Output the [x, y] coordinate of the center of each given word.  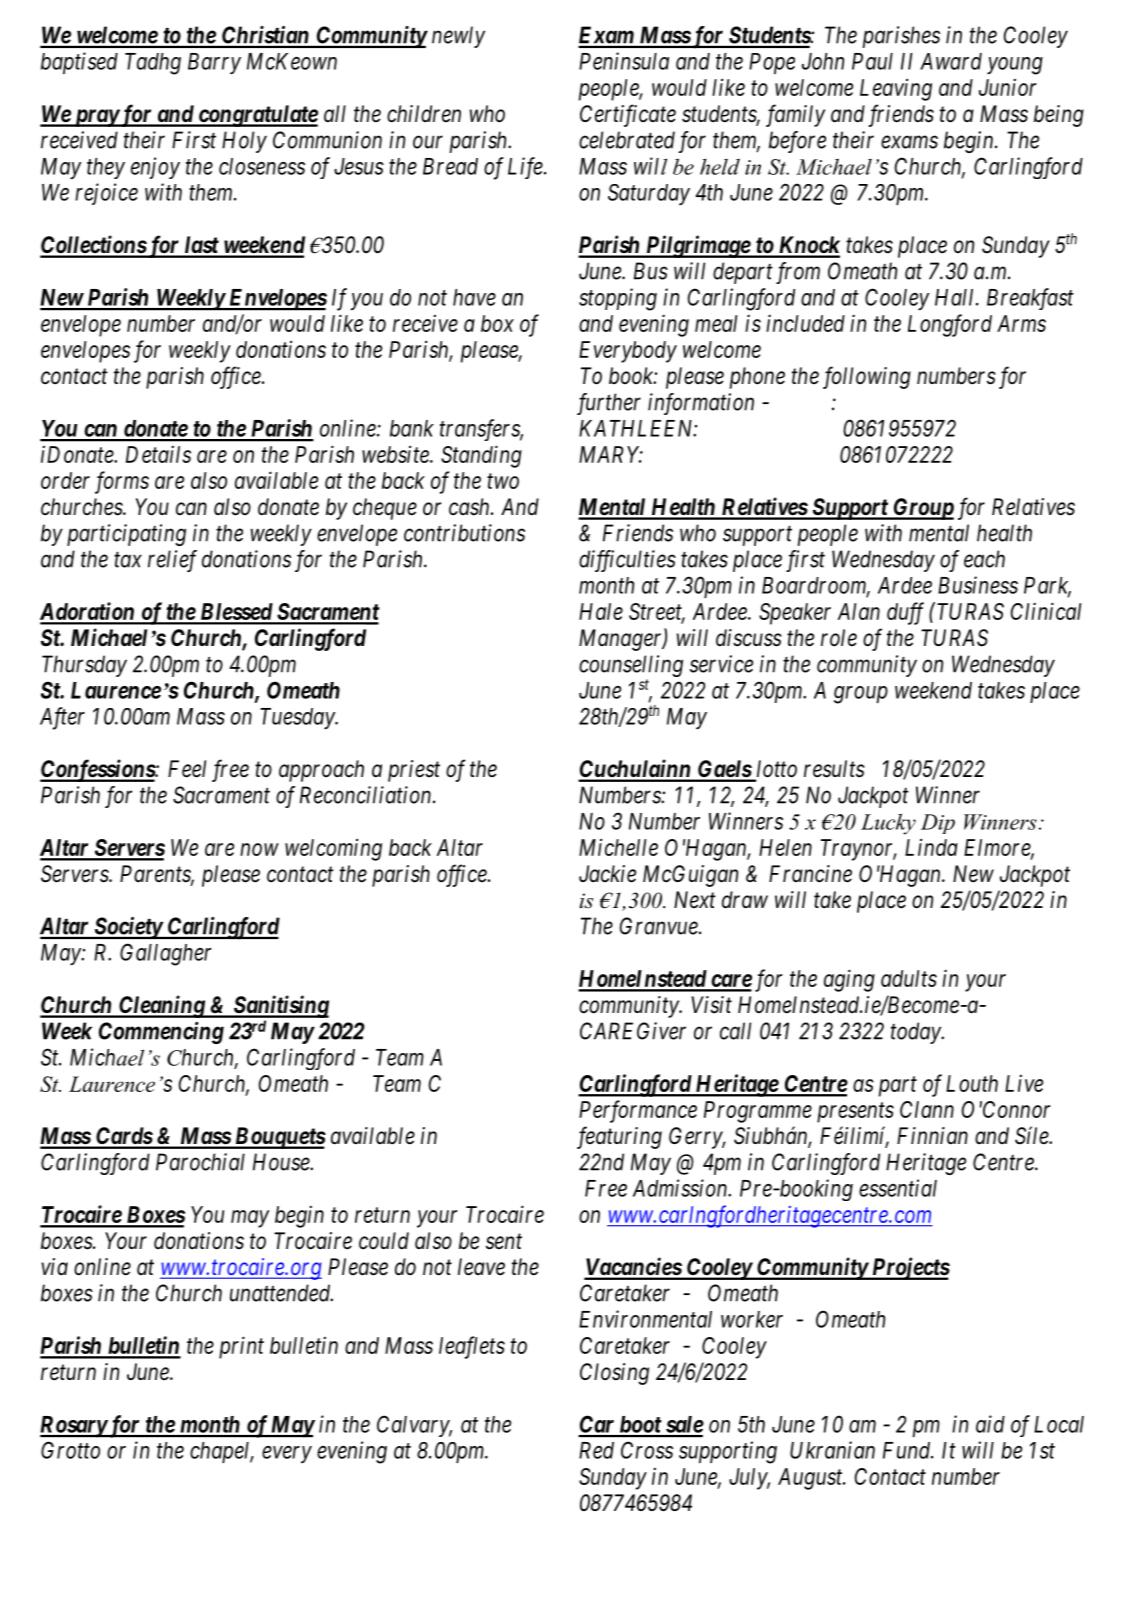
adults [909, 978]
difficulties [627, 561]
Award [951, 61]
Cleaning [162, 1006]
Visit [712, 1005]
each [984, 559]
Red [596, 1450]
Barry [214, 63]
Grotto [70, 1450]
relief [172, 561]
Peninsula [624, 61]
